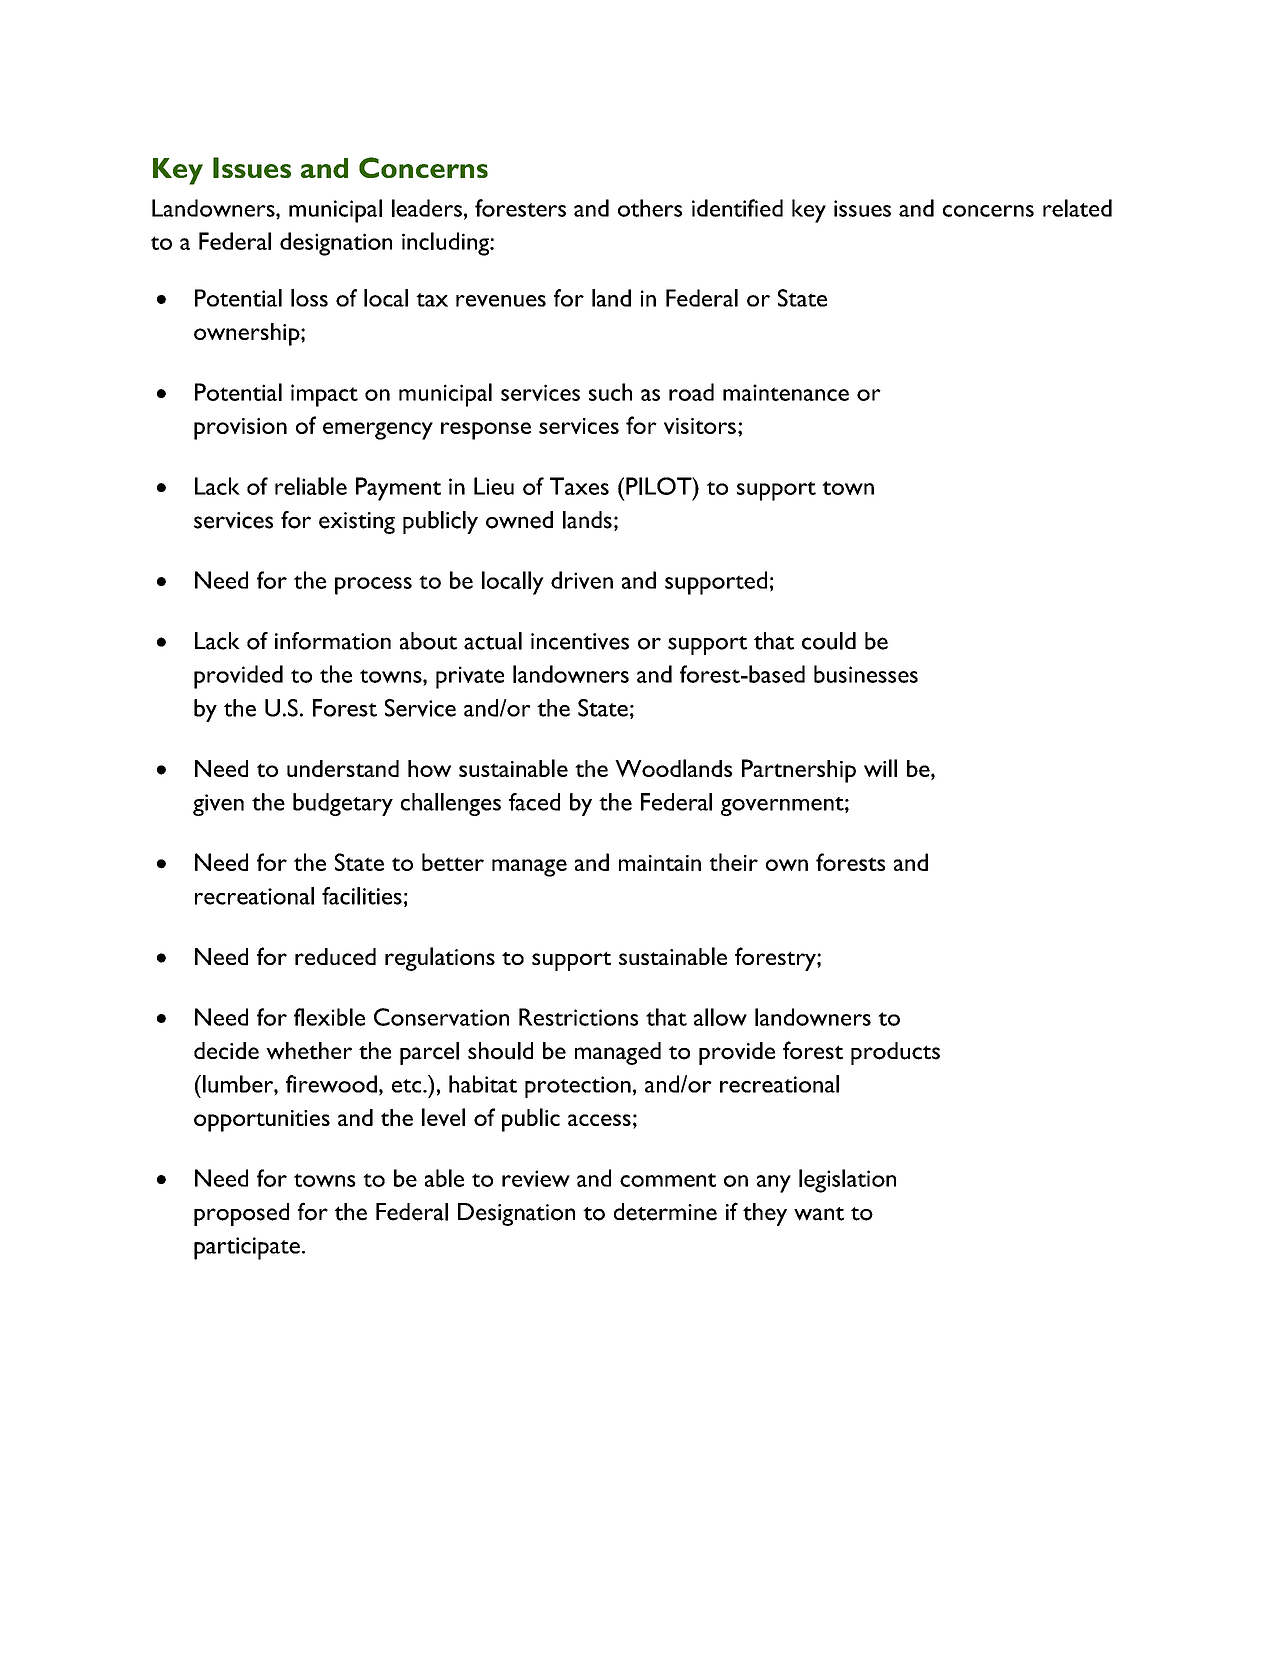 This image has height=1658, width=1281. What do you see at coordinates (580, 641) in the image?
I see `incentives` at bounding box center [580, 641].
